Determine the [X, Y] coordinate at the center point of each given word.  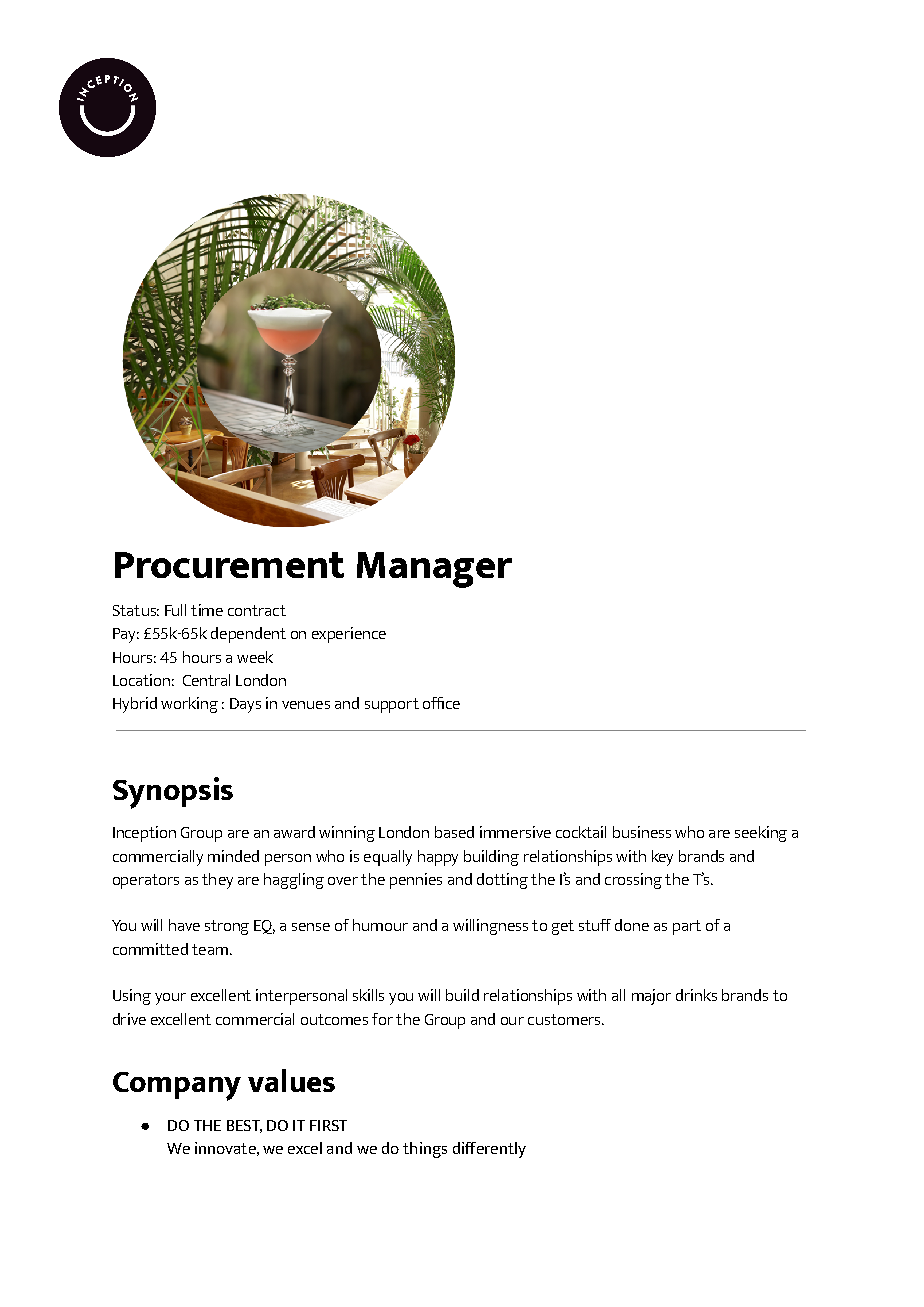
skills [368, 995]
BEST [244, 1126]
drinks [696, 995]
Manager [434, 570]
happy [438, 858]
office [441, 703]
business [642, 832]
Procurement [229, 565]
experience [349, 635]
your [170, 999]
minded [233, 856]
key [662, 858]
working [189, 705]
